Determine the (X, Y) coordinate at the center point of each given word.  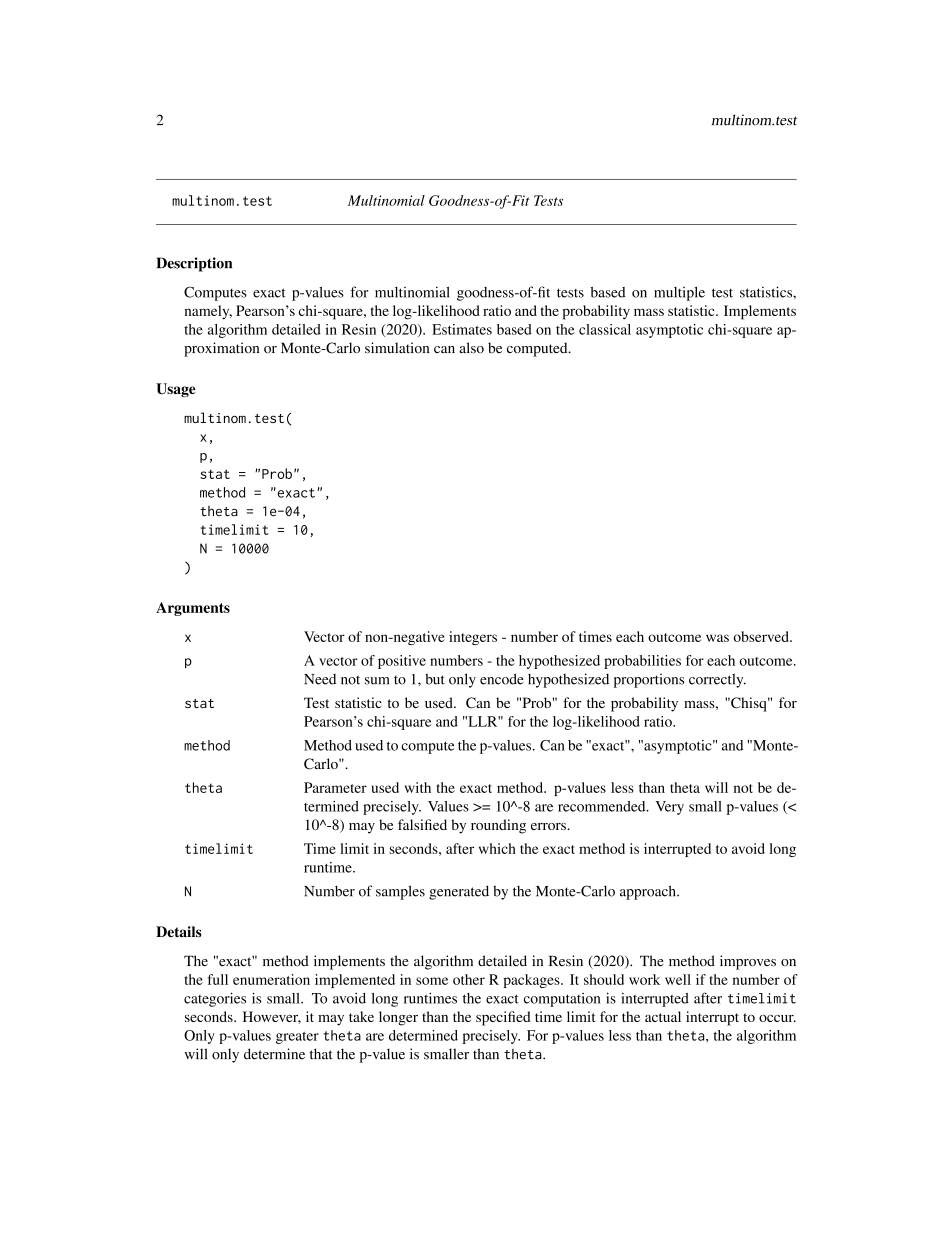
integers (473, 638)
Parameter (335, 787)
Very (669, 808)
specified (503, 1018)
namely (208, 312)
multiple (679, 293)
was (717, 638)
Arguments (193, 609)
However (272, 1017)
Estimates (462, 329)
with (418, 787)
